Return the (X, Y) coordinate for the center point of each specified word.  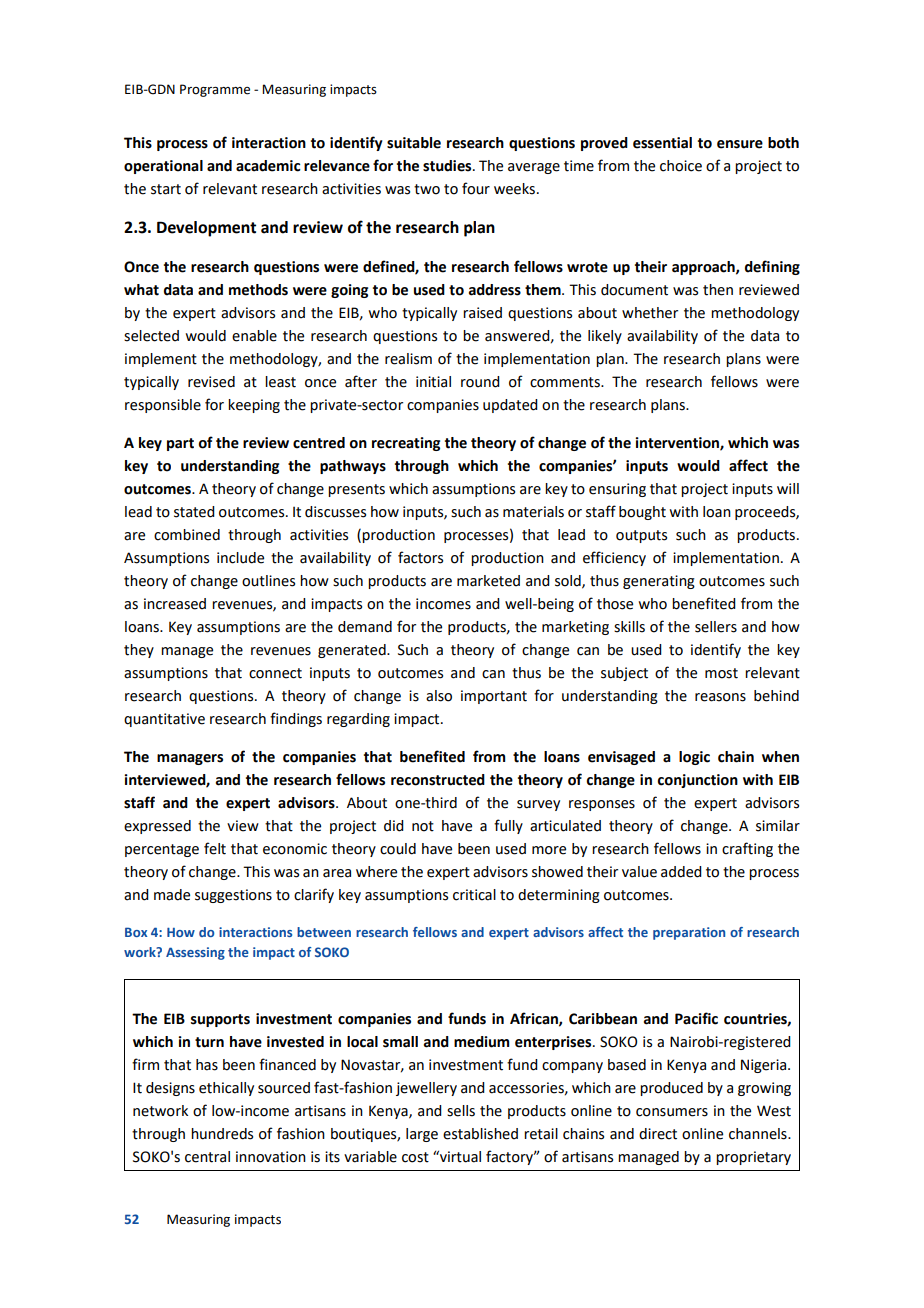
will (788, 488)
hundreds (222, 1134)
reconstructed (438, 780)
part (180, 444)
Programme (215, 90)
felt (215, 848)
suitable (414, 143)
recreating (406, 444)
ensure (740, 144)
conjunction (698, 781)
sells (461, 1111)
